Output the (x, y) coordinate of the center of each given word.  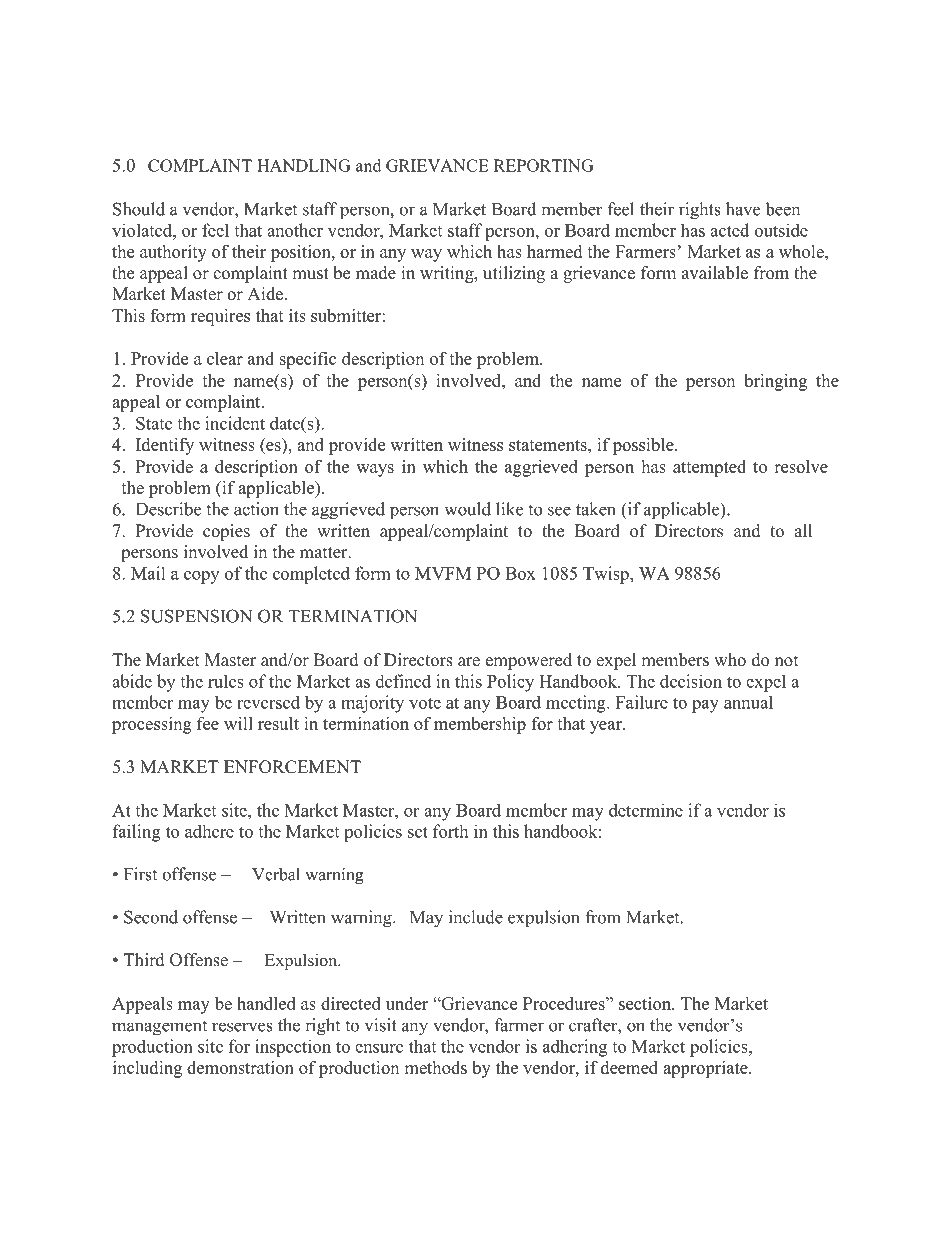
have (743, 209)
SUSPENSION (196, 616)
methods (435, 1067)
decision (691, 681)
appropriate (706, 1069)
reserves (242, 1027)
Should (139, 209)
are (469, 662)
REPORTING (544, 165)
